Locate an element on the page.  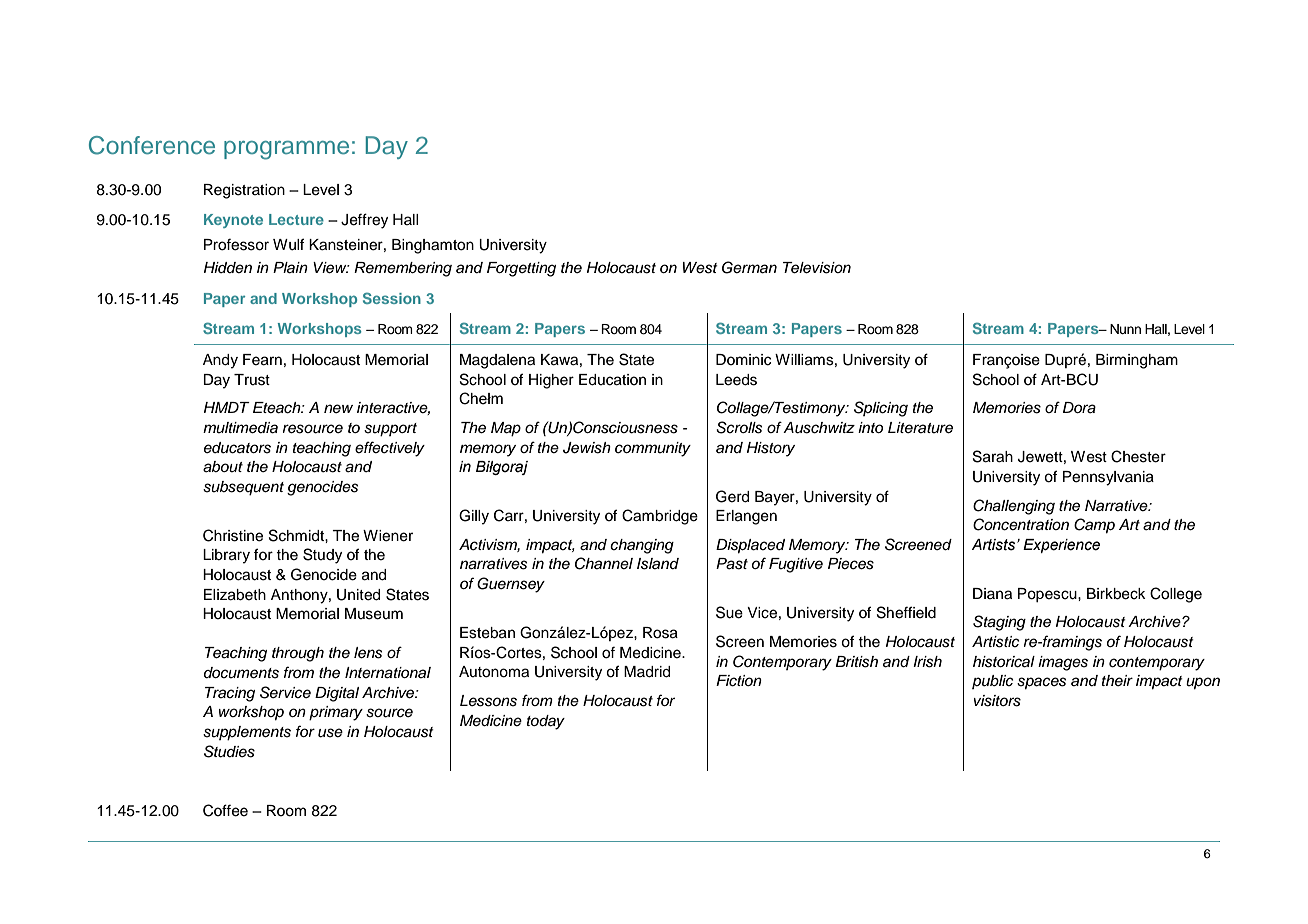
Leeds is located at coordinates (736, 380).
